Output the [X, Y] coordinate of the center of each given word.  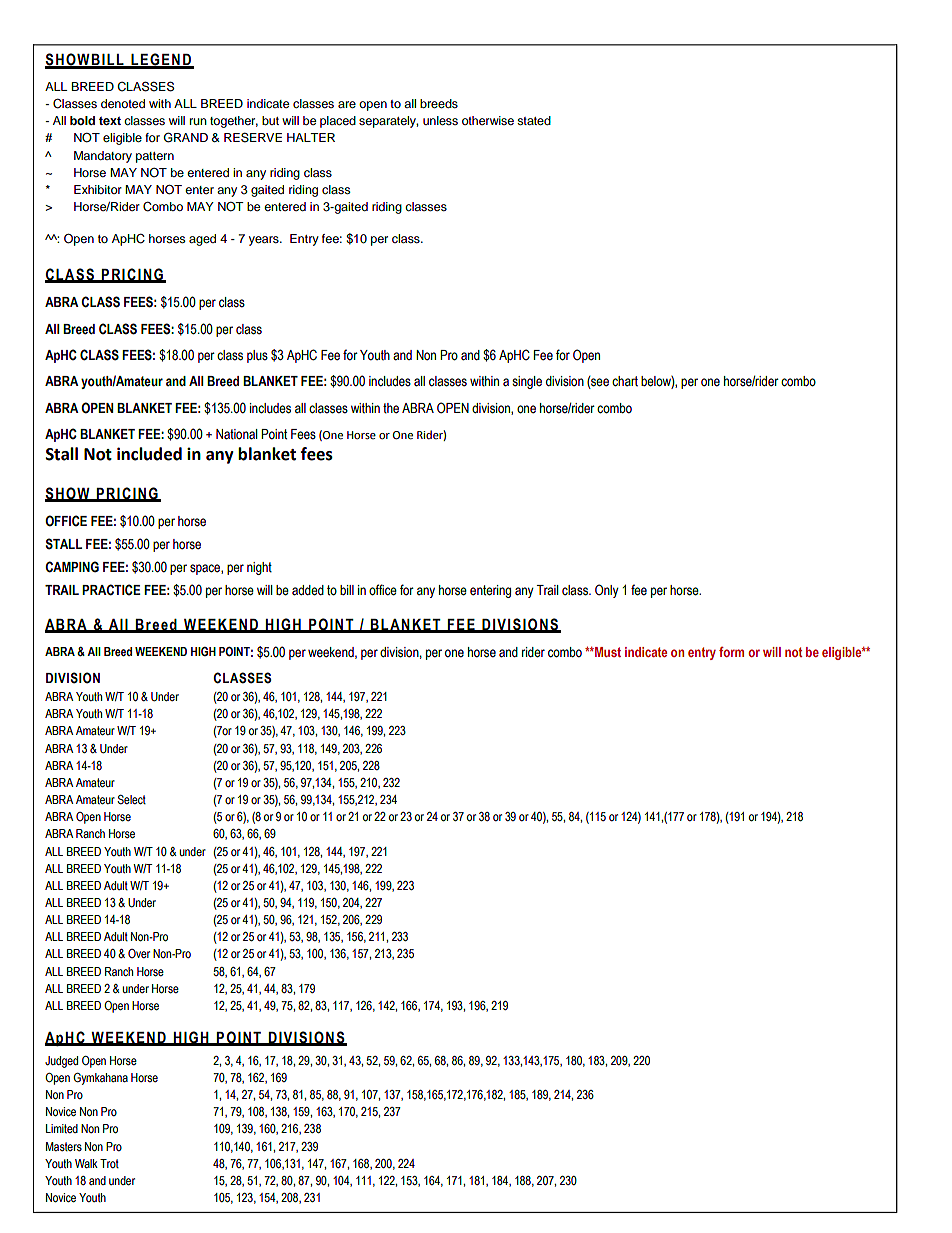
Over [139, 953]
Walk [86, 1163]
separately [388, 122]
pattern [155, 157]
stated [534, 120]
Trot [109, 1163]
